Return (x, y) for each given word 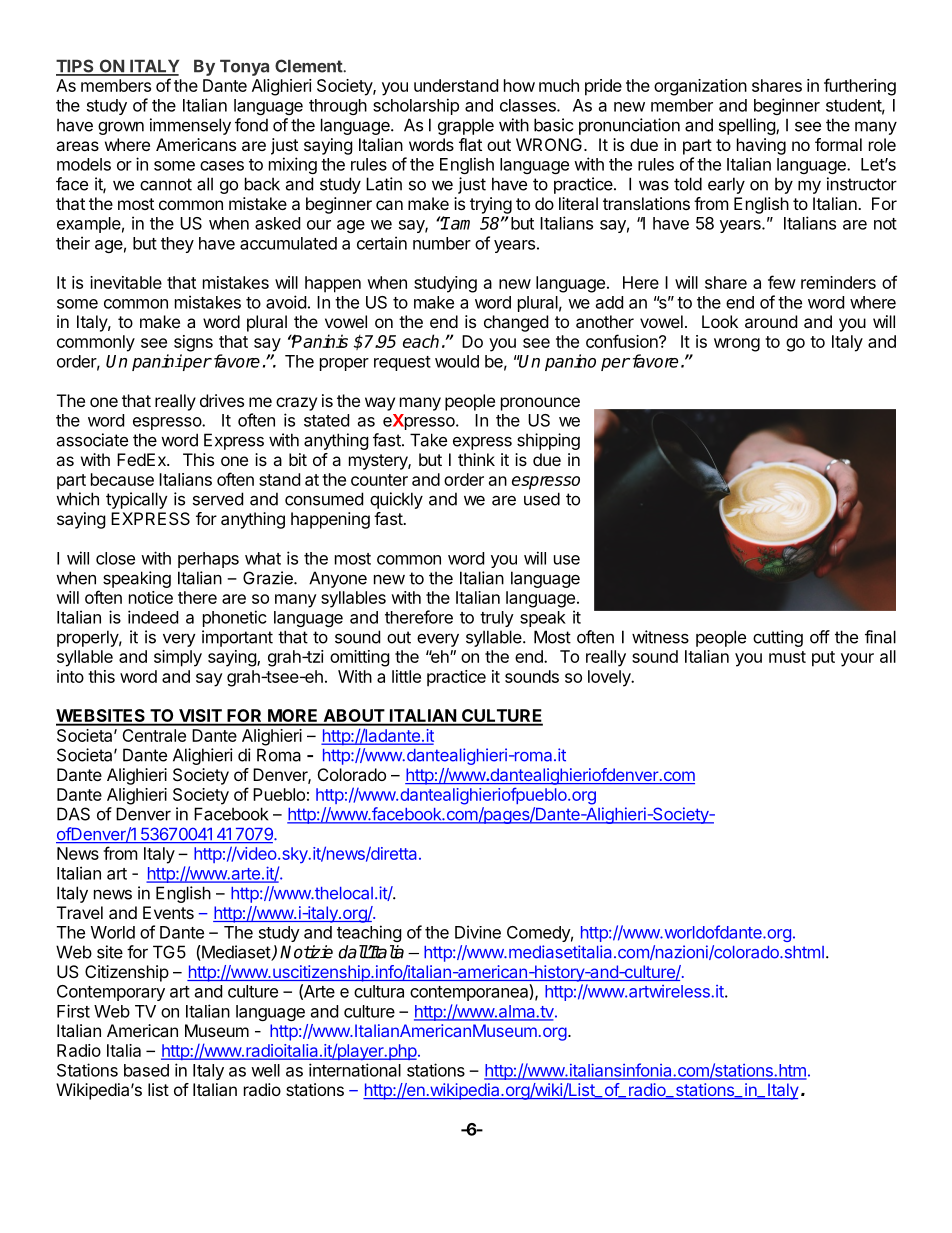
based (146, 1070)
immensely (190, 126)
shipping (548, 441)
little (406, 676)
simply (178, 658)
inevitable (126, 282)
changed (516, 323)
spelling (748, 126)
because (122, 479)
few (782, 282)
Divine (478, 932)
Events (168, 912)
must (787, 657)
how (519, 85)
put (823, 659)
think (476, 459)
